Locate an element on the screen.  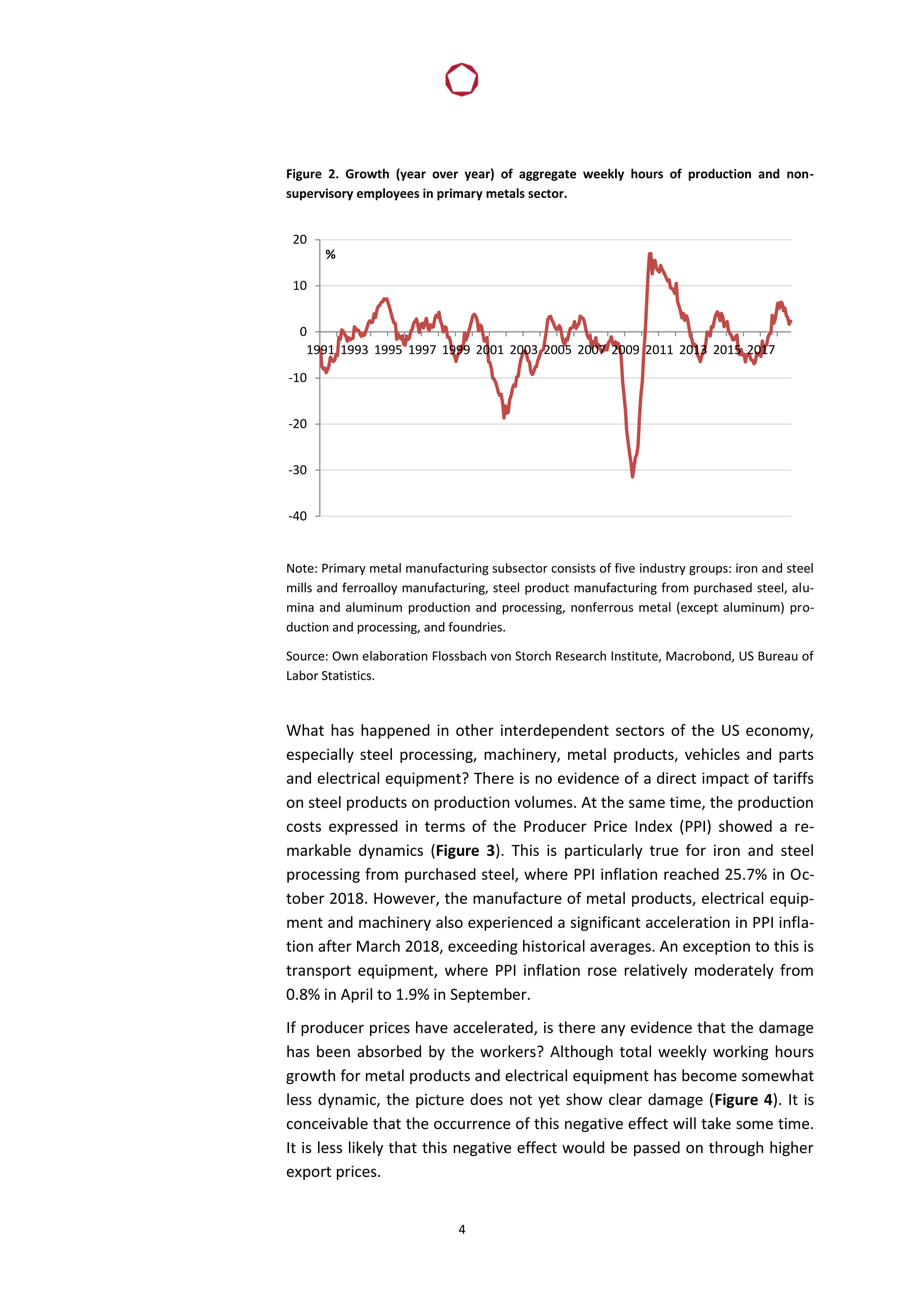
likely is located at coordinates (366, 1148).
